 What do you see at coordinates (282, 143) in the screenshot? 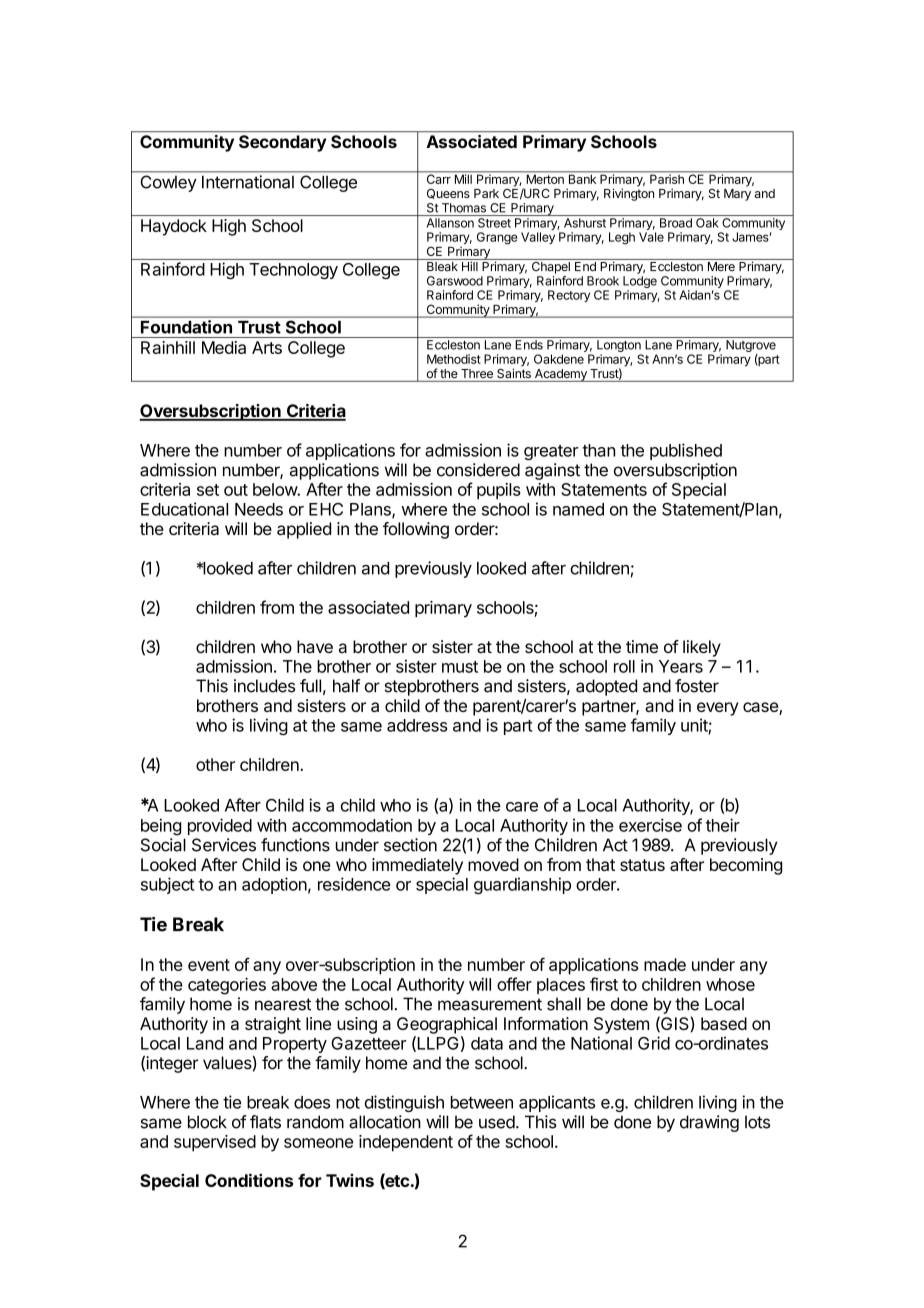
I see `Secondary` at bounding box center [282, 143].
